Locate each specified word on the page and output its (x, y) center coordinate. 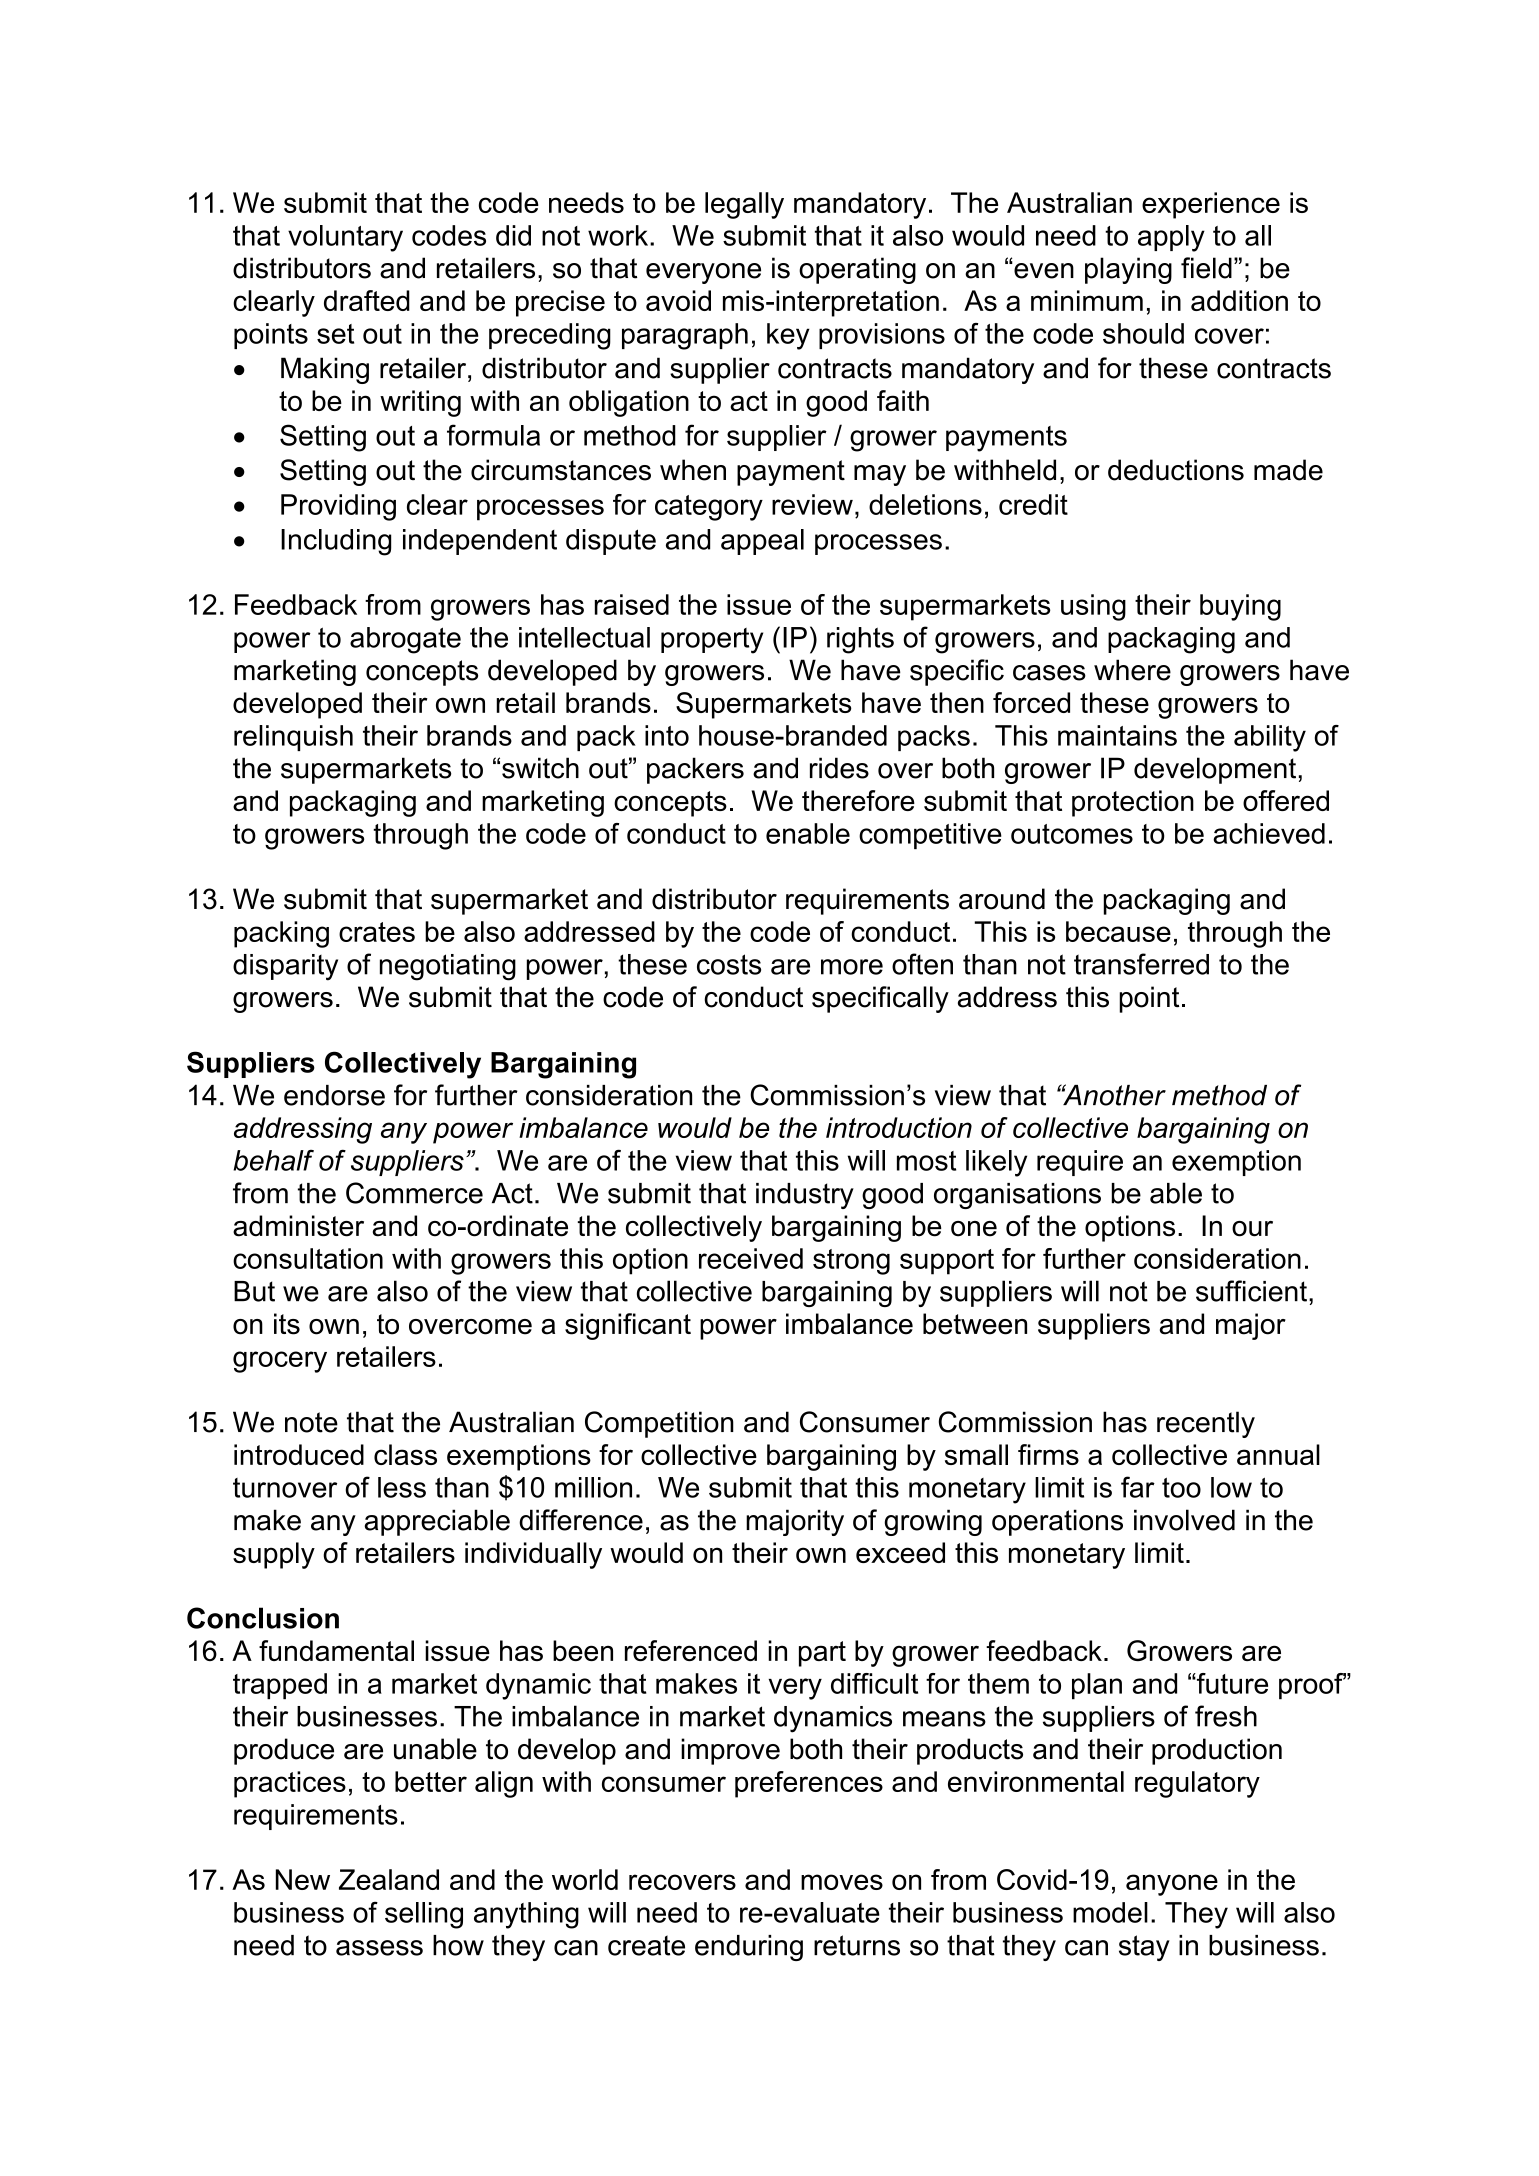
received (751, 1258)
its (287, 1324)
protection (1133, 803)
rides (839, 768)
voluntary (345, 238)
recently (1206, 1424)
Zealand (389, 1879)
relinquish (293, 738)
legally (744, 205)
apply (1171, 238)
